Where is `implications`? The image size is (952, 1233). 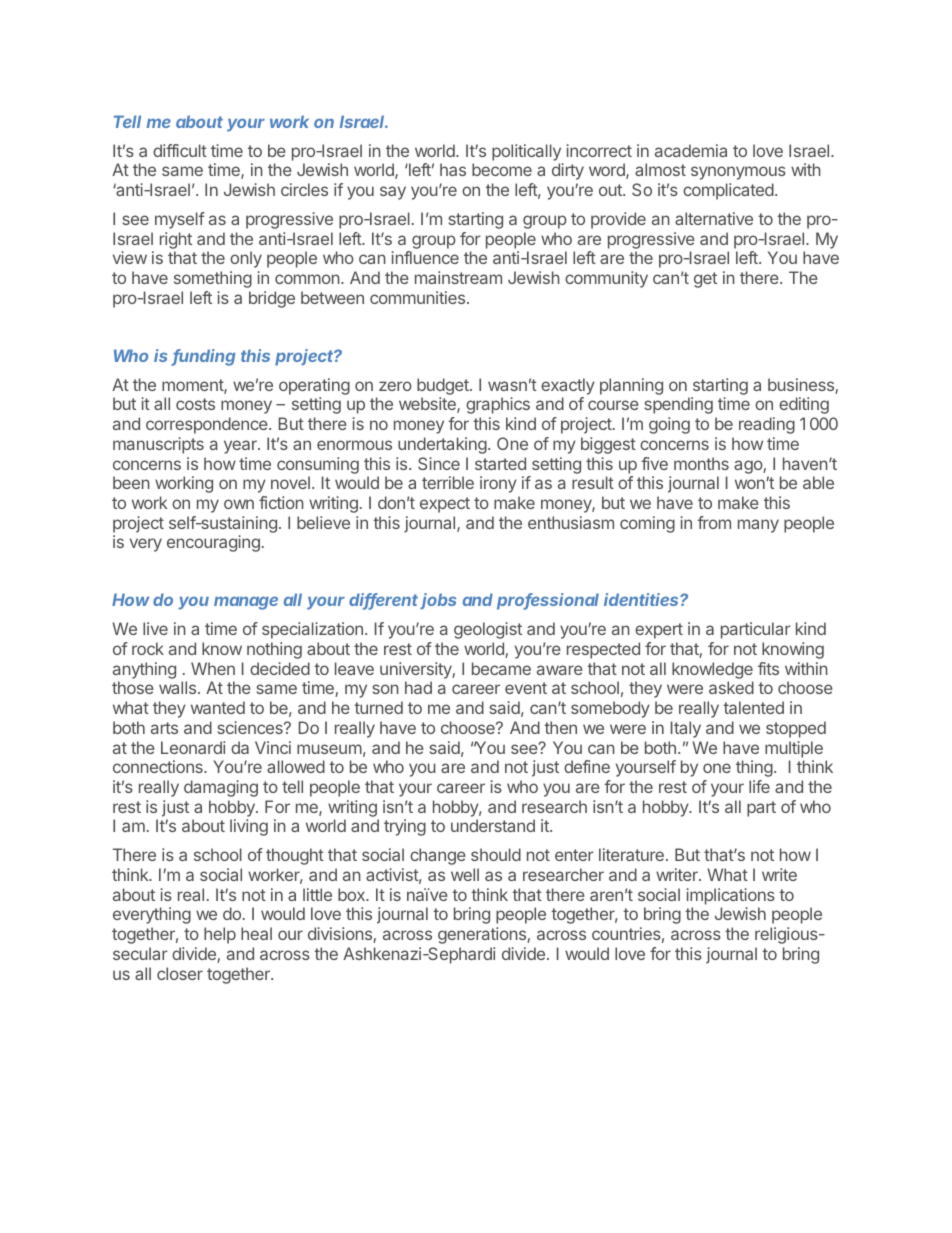 implications is located at coordinates (730, 896).
